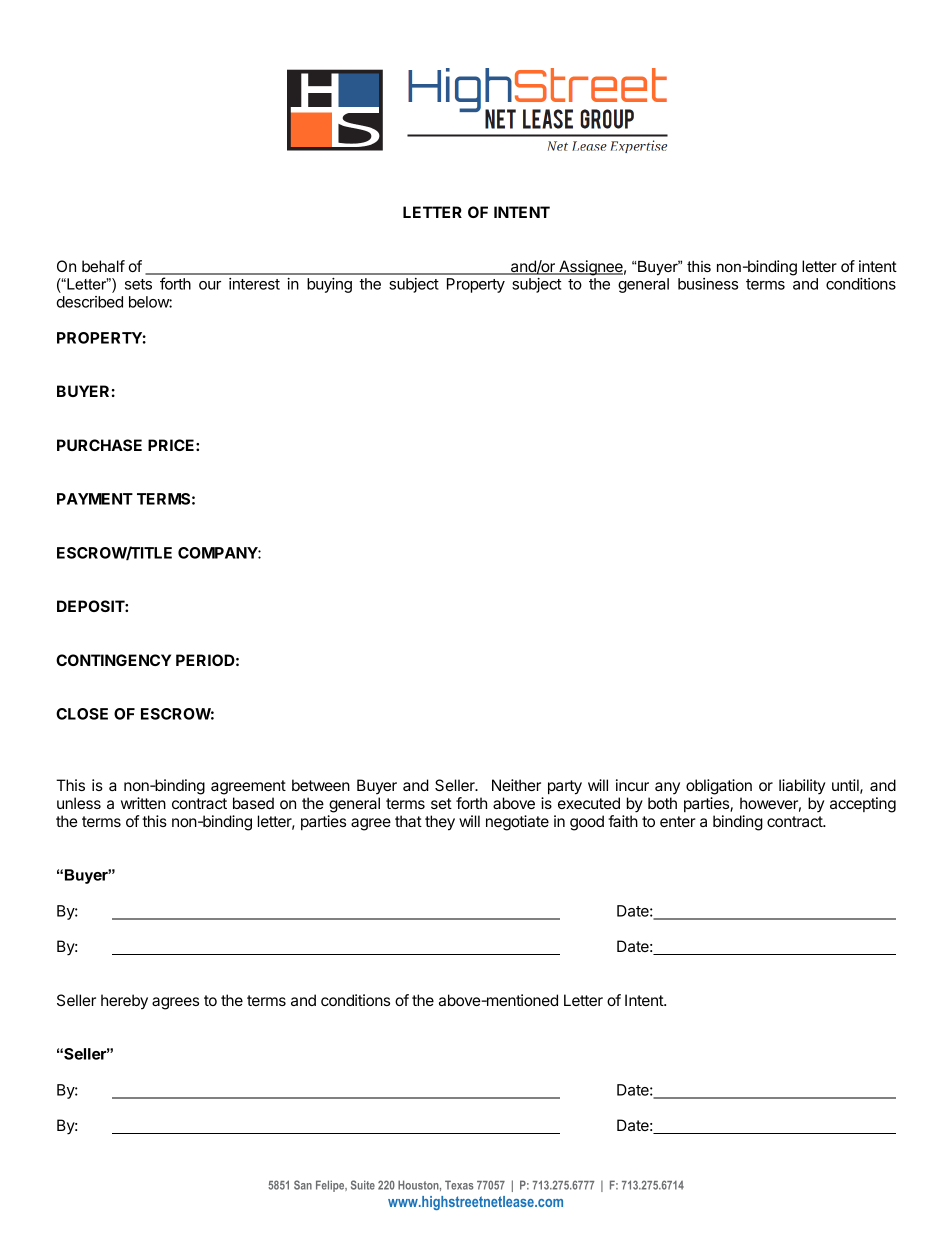 The width and height of the screenshot is (952, 1233). Describe the element at coordinates (303, 1185) in the screenshot. I see `San` at that location.
